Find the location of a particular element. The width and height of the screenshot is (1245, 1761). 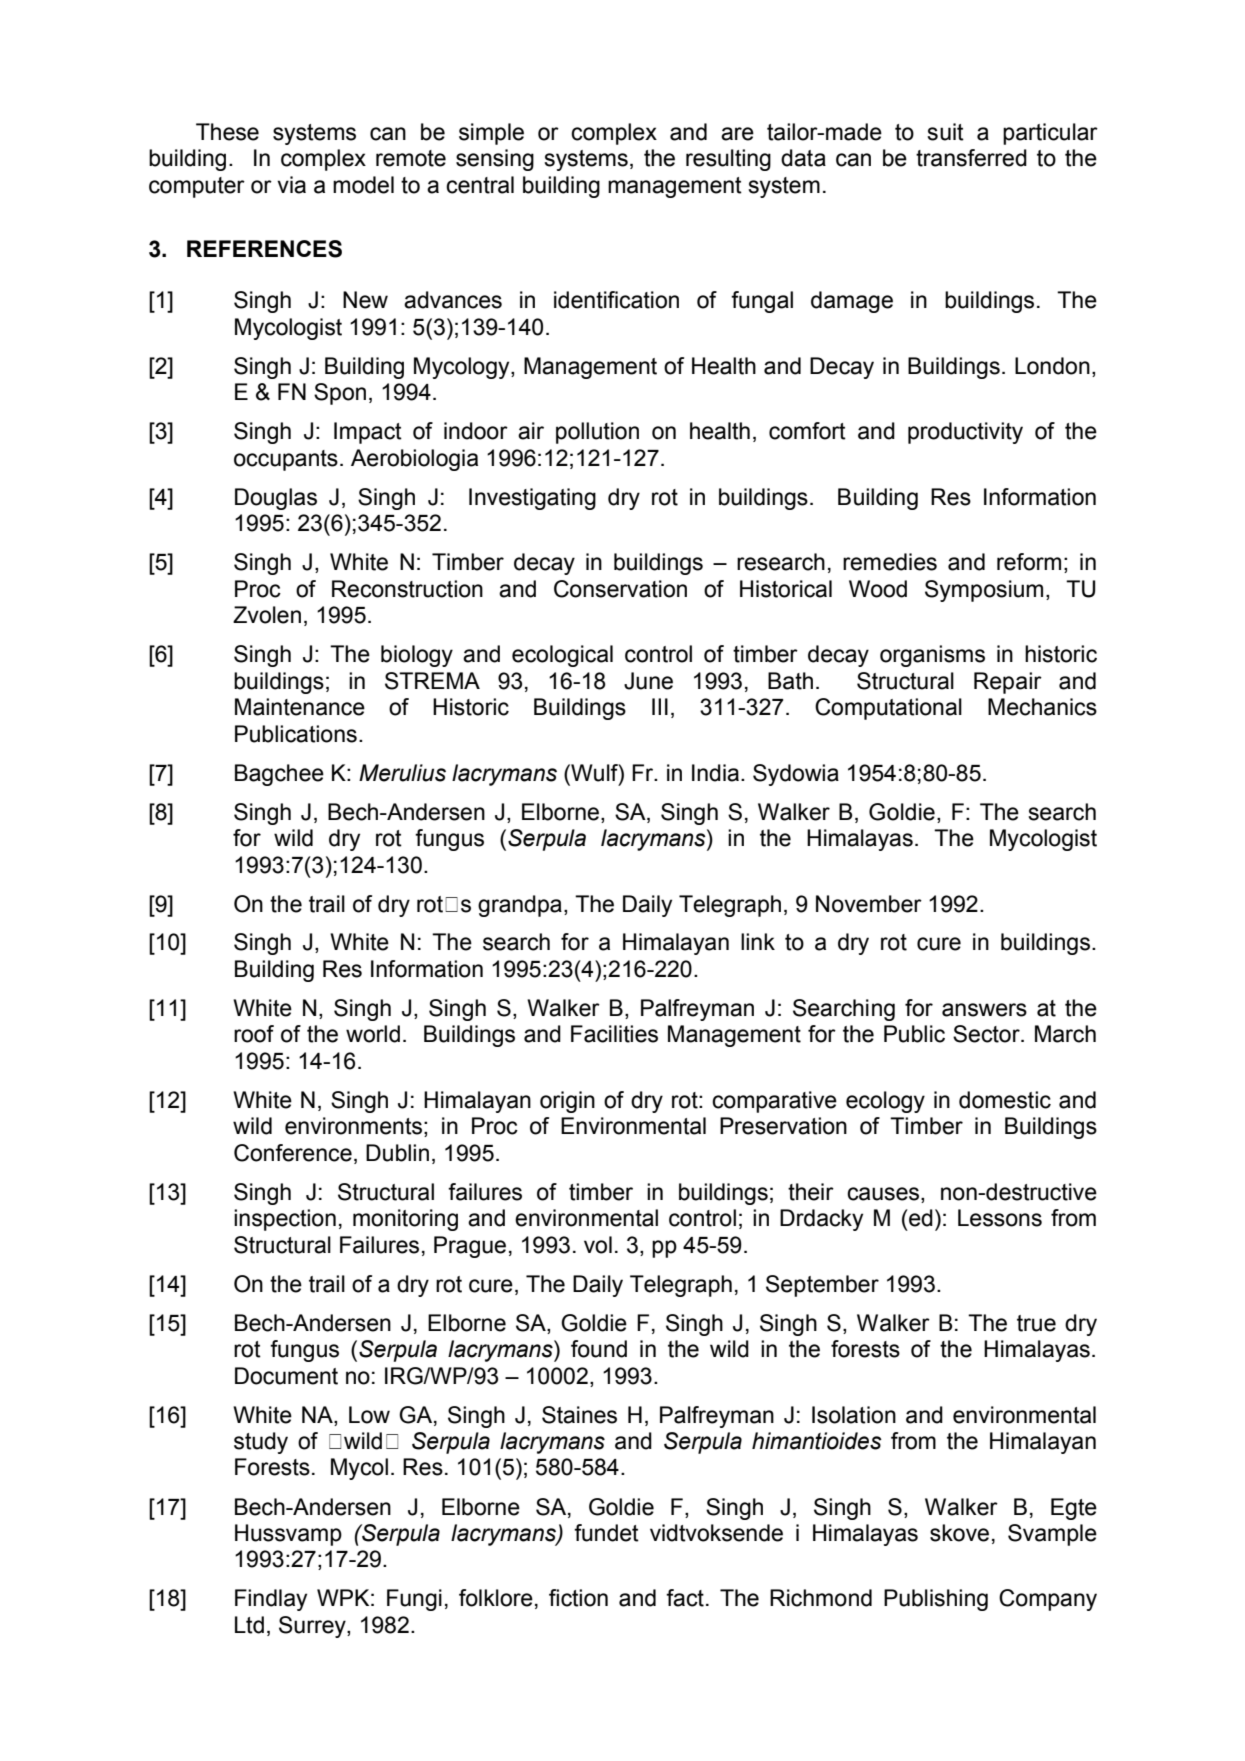

via is located at coordinates (291, 185).
